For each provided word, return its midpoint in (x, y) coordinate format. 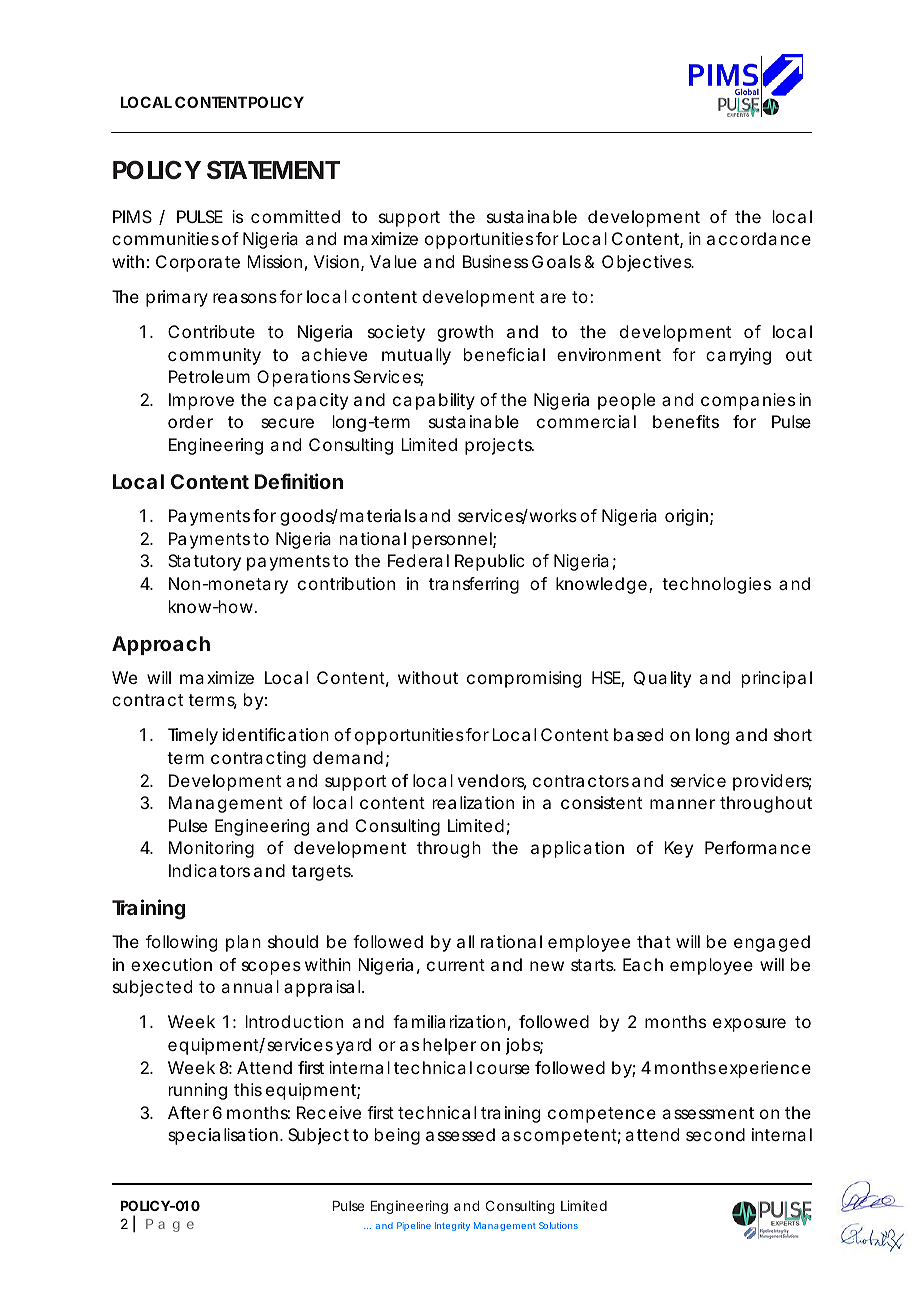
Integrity (452, 1226)
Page (170, 1225)
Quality (662, 679)
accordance (759, 238)
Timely (193, 736)
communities (165, 238)
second (715, 1134)
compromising (524, 679)
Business (495, 261)
